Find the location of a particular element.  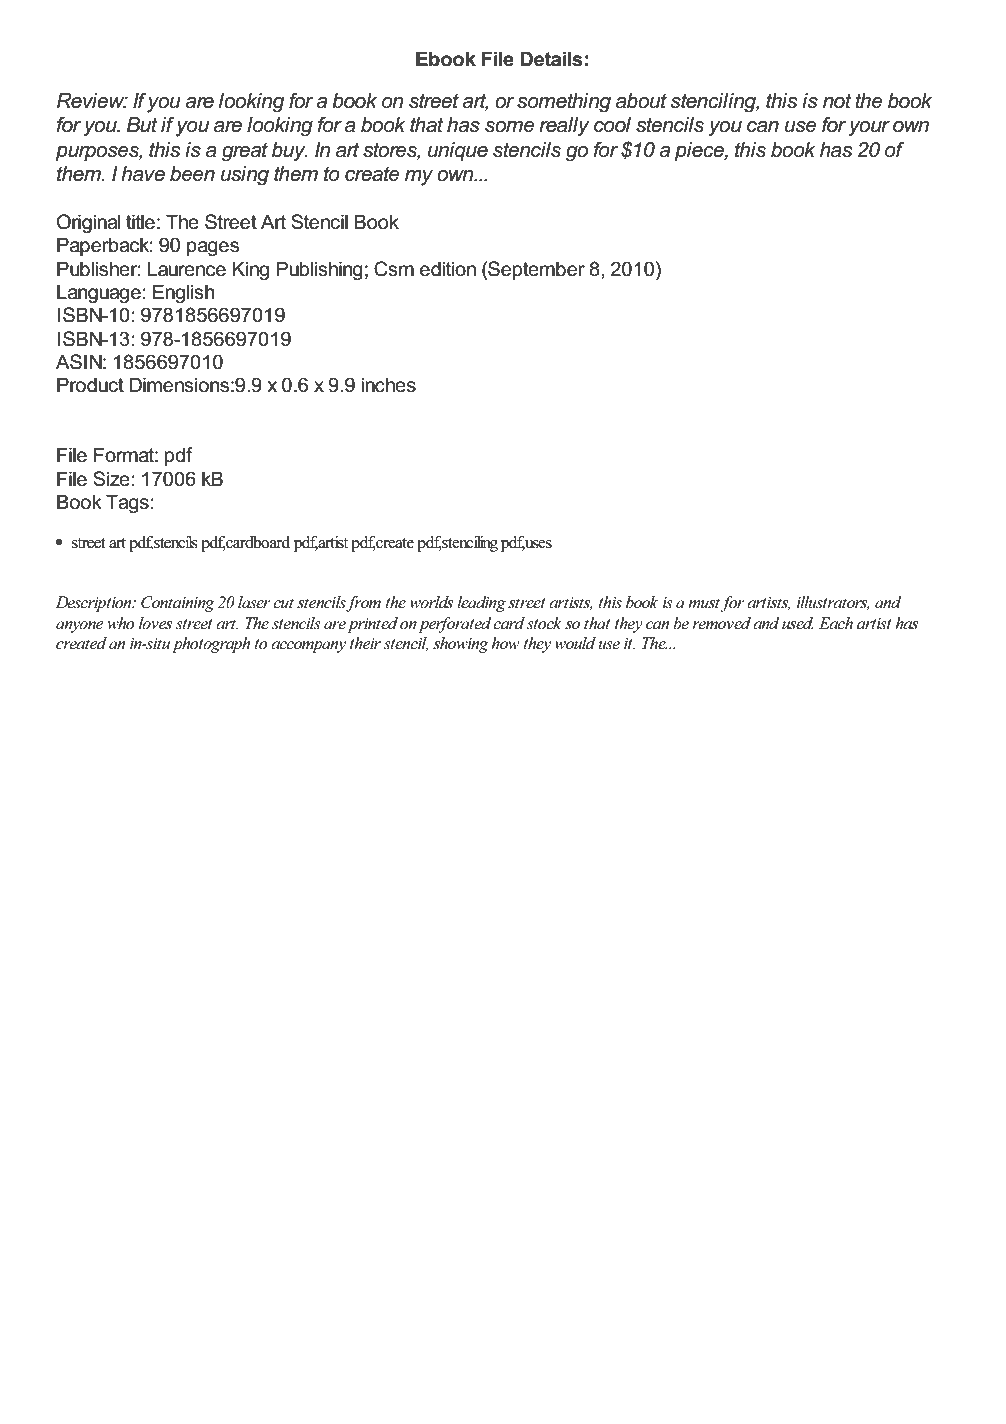

Details is located at coordinates (551, 59).
